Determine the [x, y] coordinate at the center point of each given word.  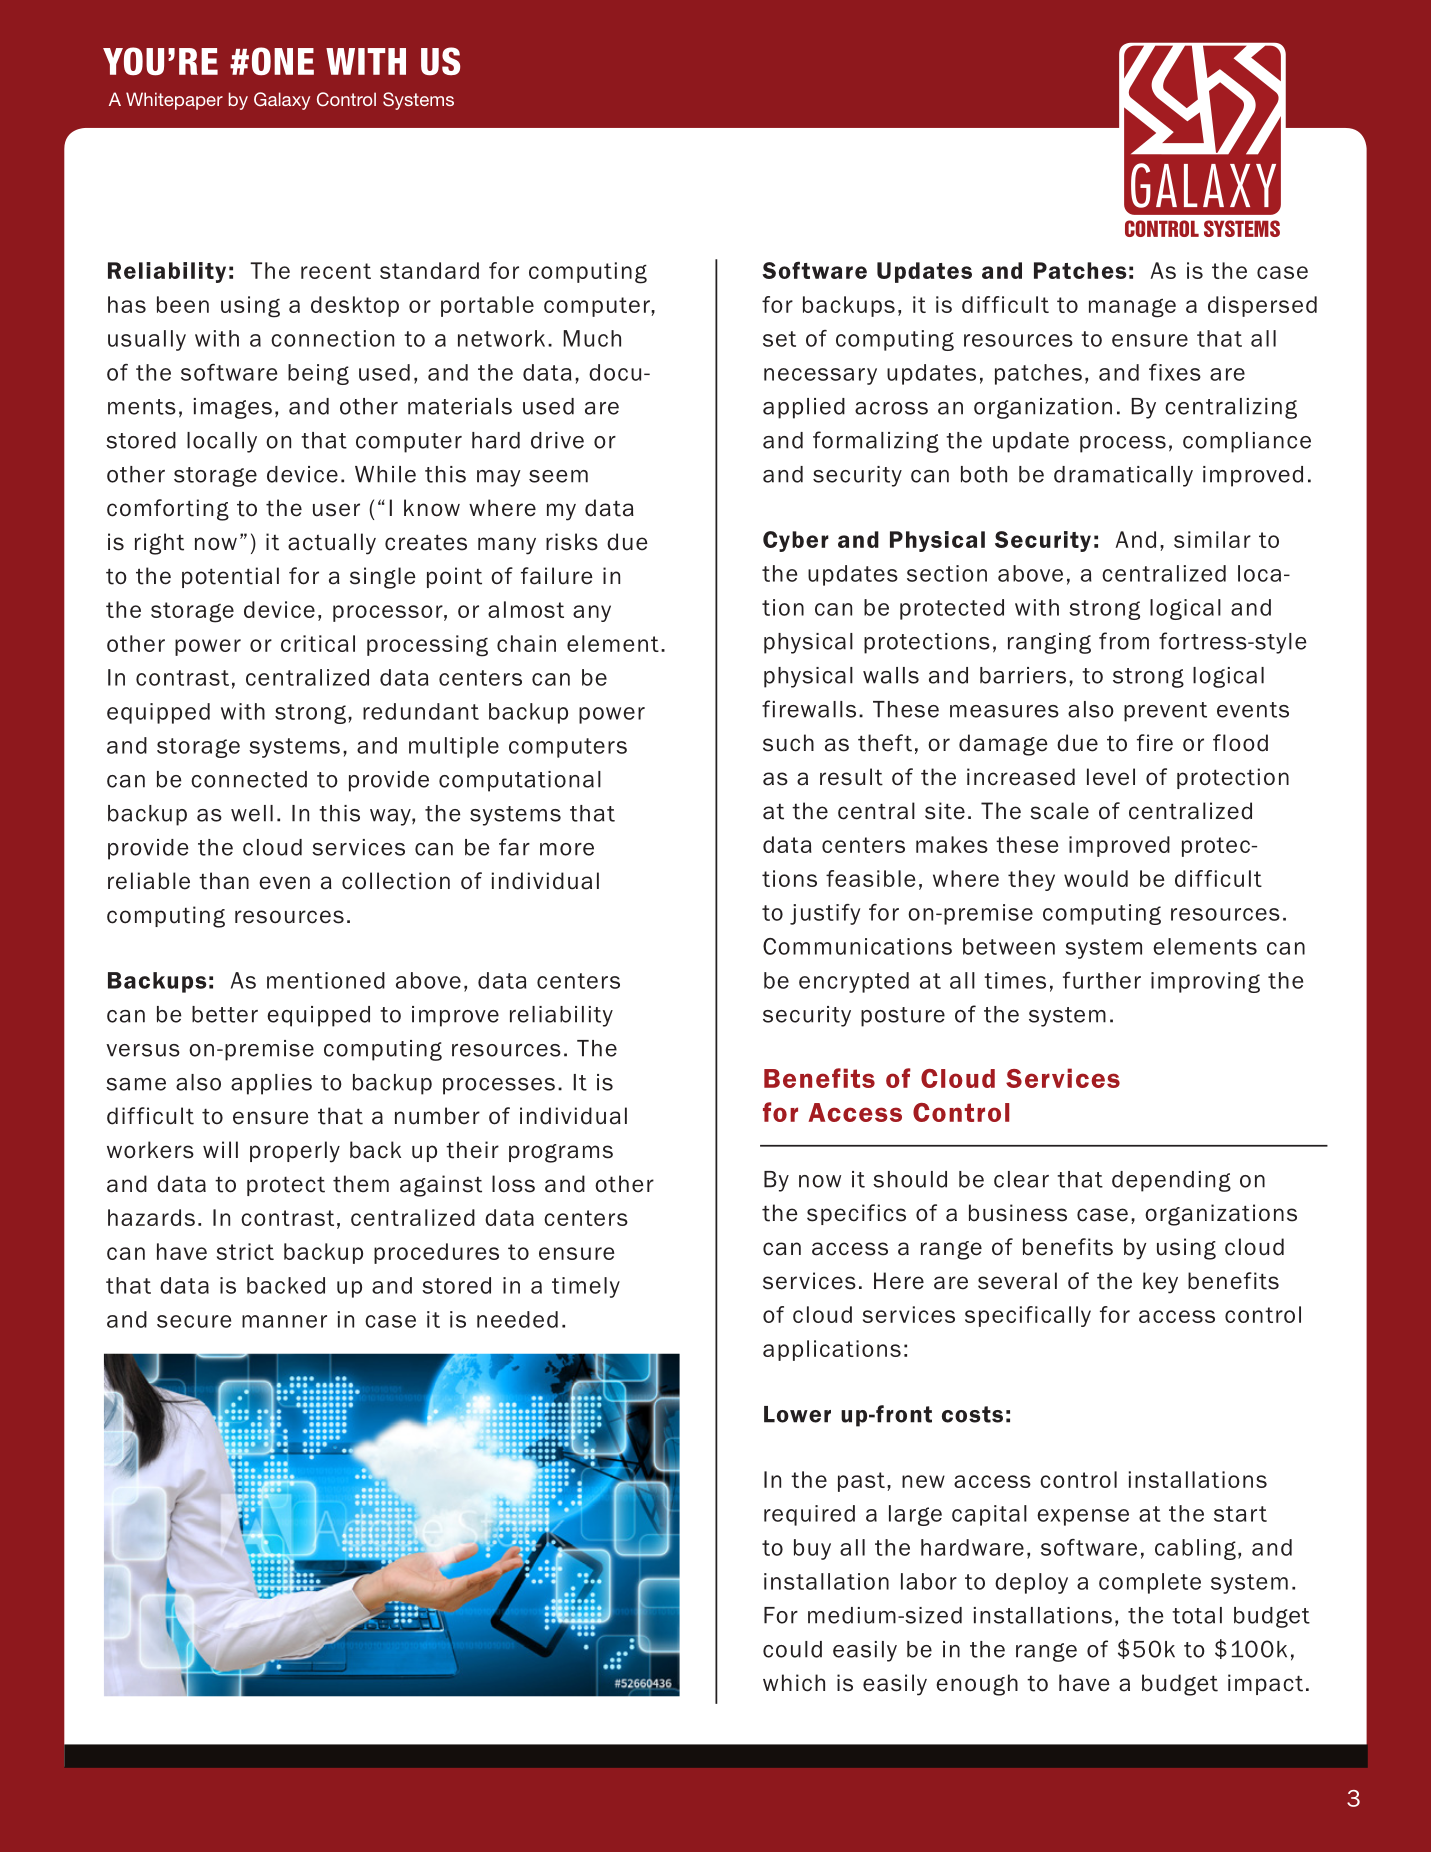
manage [1132, 308]
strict [245, 1251]
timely [586, 1287]
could [792, 1649]
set [779, 339]
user [336, 510]
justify [825, 914]
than [224, 881]
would [1096, 878]
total [1197, 1615]
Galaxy [282, 101]
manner [284, 1321]
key [1160, 1283]
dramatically [1123, 476]
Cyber [796, 541]
